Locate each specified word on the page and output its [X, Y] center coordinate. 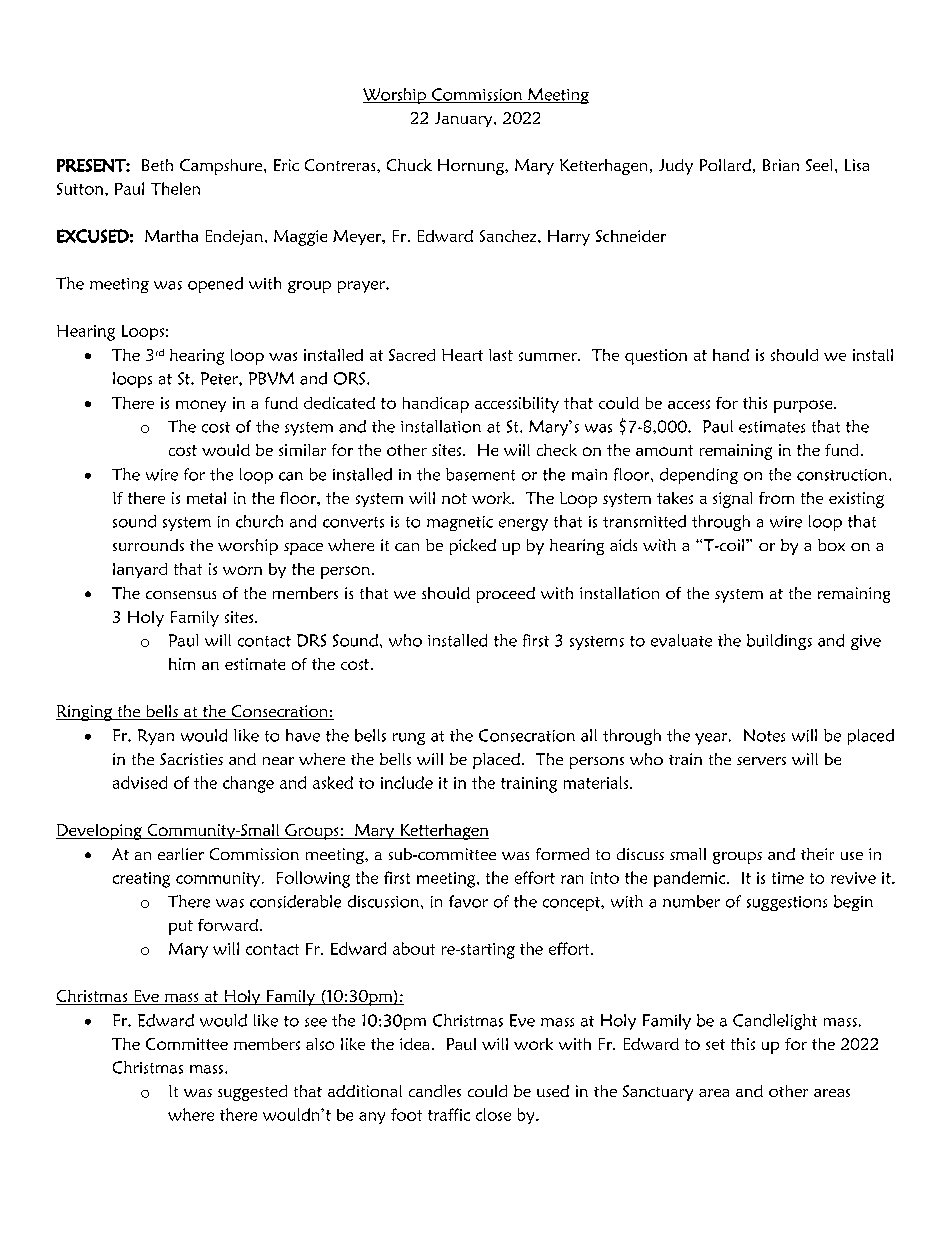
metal [206, 498]
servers [761, 761]
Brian [781, 165]
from [776, 498]
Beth [157, 165]
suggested [252, 1093]
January [465, 119]
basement [480, 474]
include [407, 782]
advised [140, 782]
